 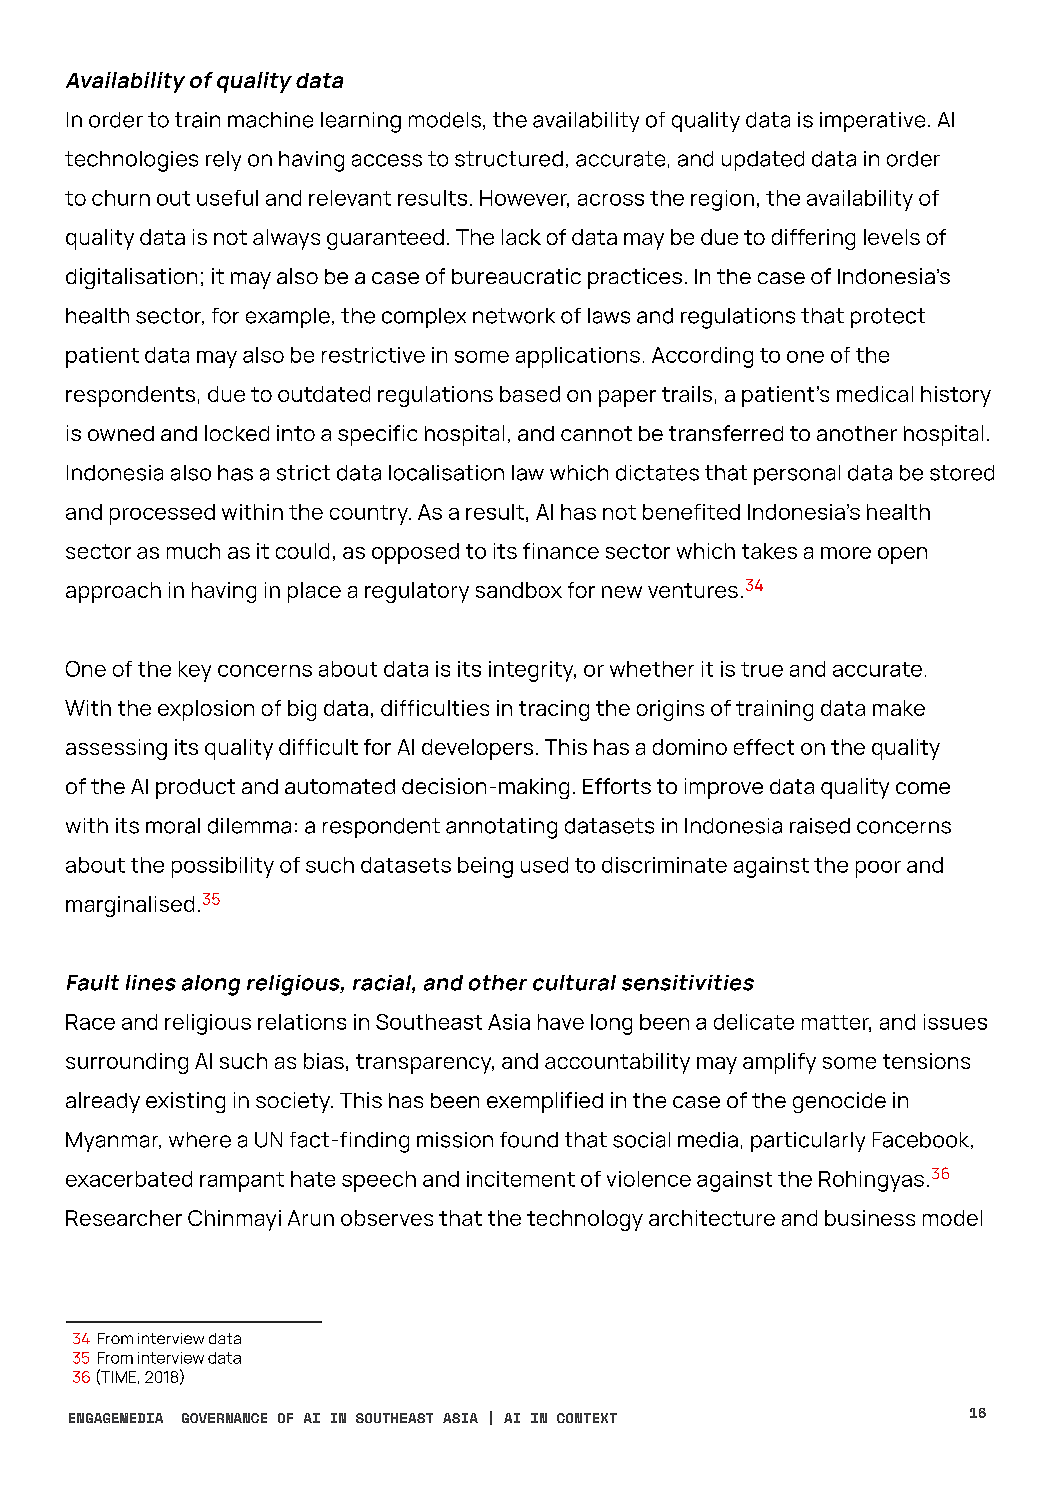 I want to click on where, so click(x=200, y=1140).
